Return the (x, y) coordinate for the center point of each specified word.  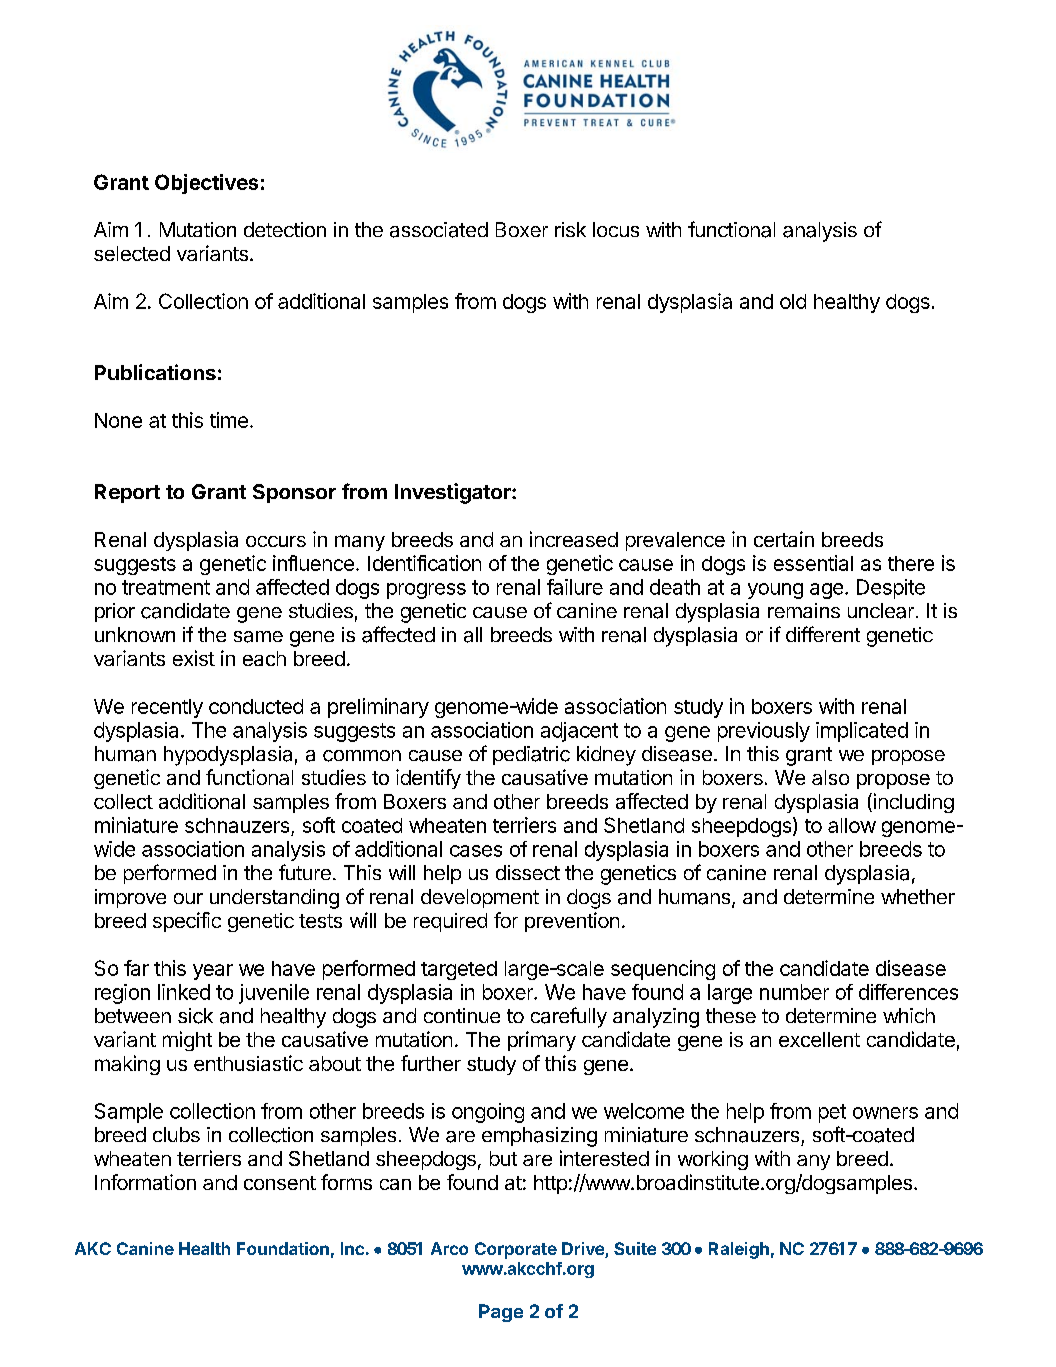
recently (167, 708)
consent (280, 1183)
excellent (819, 1039)
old (793, 301)
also (830, 777)
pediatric (531, 755)
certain (784, 539)
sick (195, 1016)
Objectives (206, 184)
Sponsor (294, 493)
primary (542, 1041)
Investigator (454, 493)
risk (570, 229)
